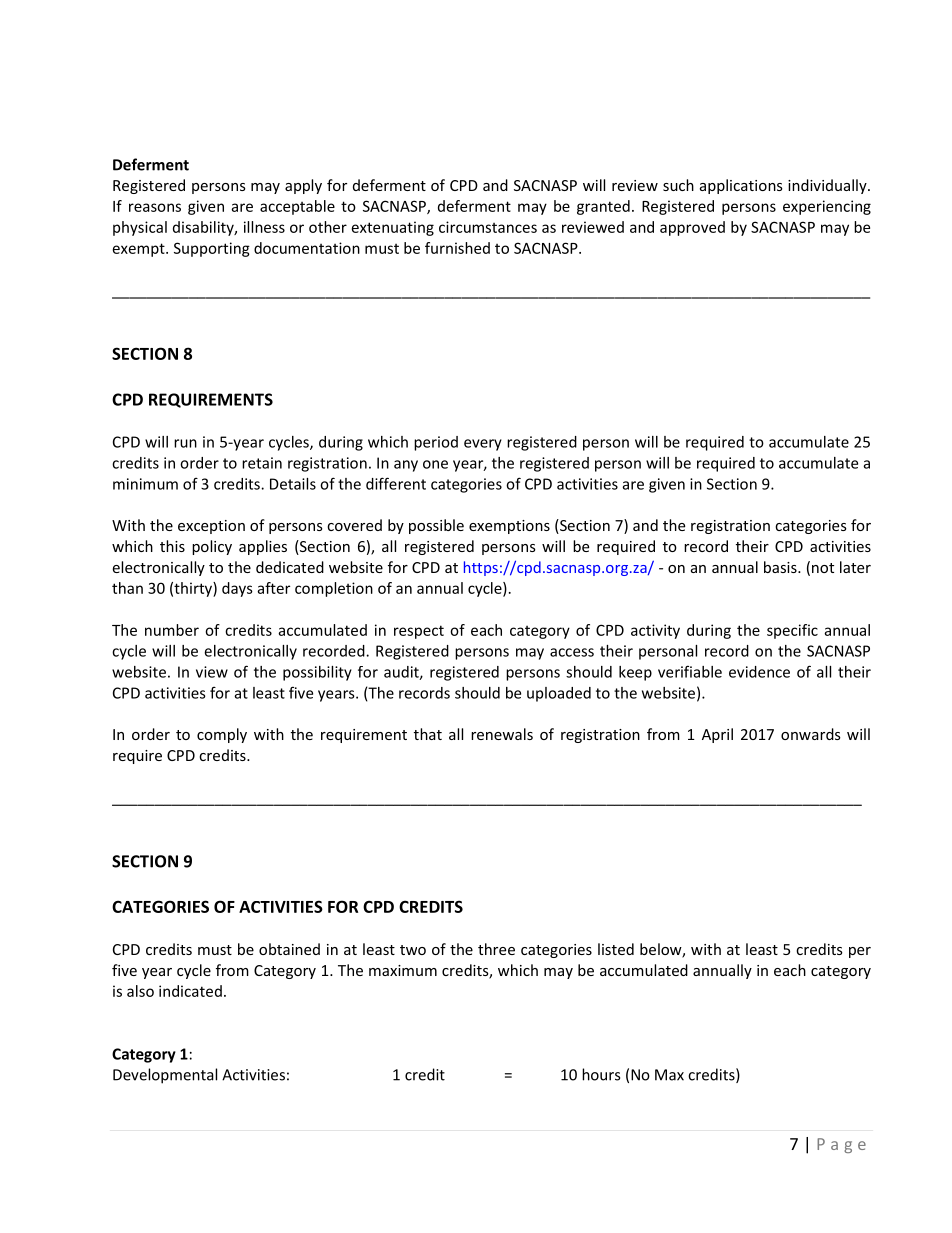 The height and width of the screenshot is (1233, 952). Describe the element at coordinates (264, 227) in the screenshot. I see `illness` at that location.
